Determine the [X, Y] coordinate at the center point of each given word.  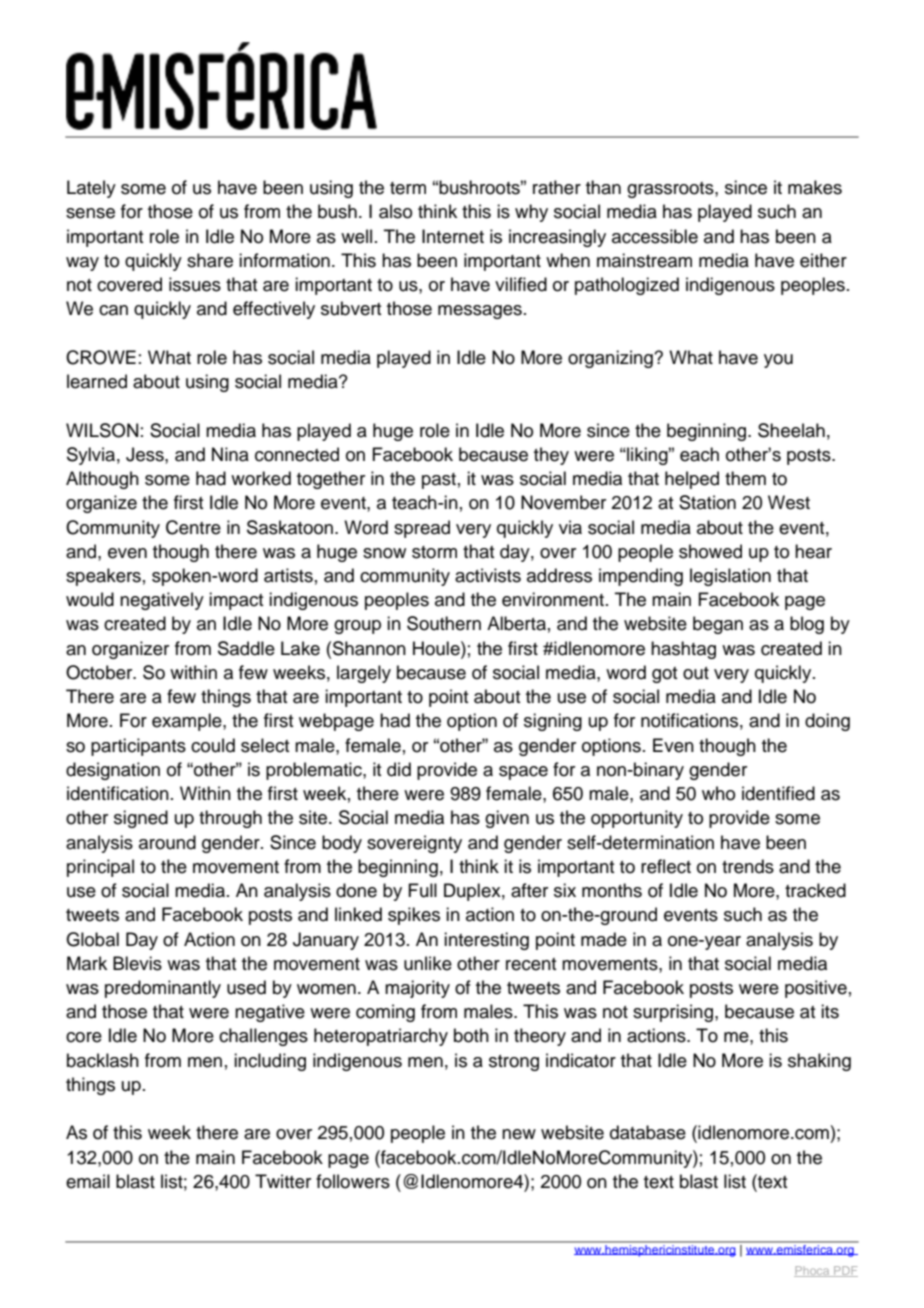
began [718, 625]
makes [815, 187]
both [471, 1035]
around [167, 842]
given [507, 819]
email [88, 1181]
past [439, 481]
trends [748, 866]
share [210, 260]
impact [236, 601]
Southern [444, 623]
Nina [230, 454]
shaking [819, 1062]
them [745, 478]
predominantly [163, 989]
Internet [453, 236]
